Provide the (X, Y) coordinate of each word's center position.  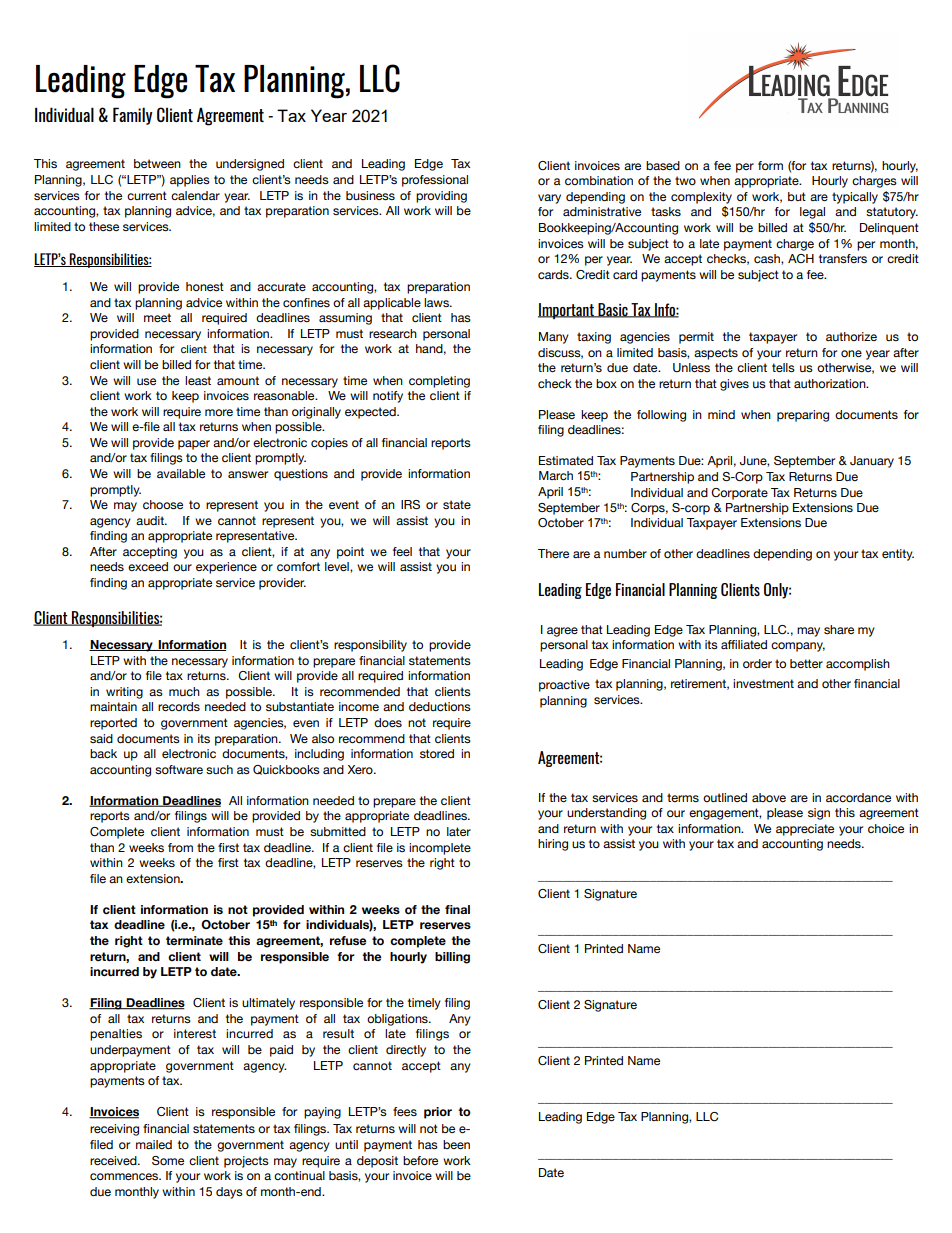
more (219, 412)
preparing (803, 416)
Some (168, 1160)
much (184, 691)
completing (439, 382)
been (456, 1144)
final (457, 909)
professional (435, 181)
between (157, 163)
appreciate (805, 830)
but (797, 196)
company (798, 647)
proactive (564, 686)
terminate (194, 940)
